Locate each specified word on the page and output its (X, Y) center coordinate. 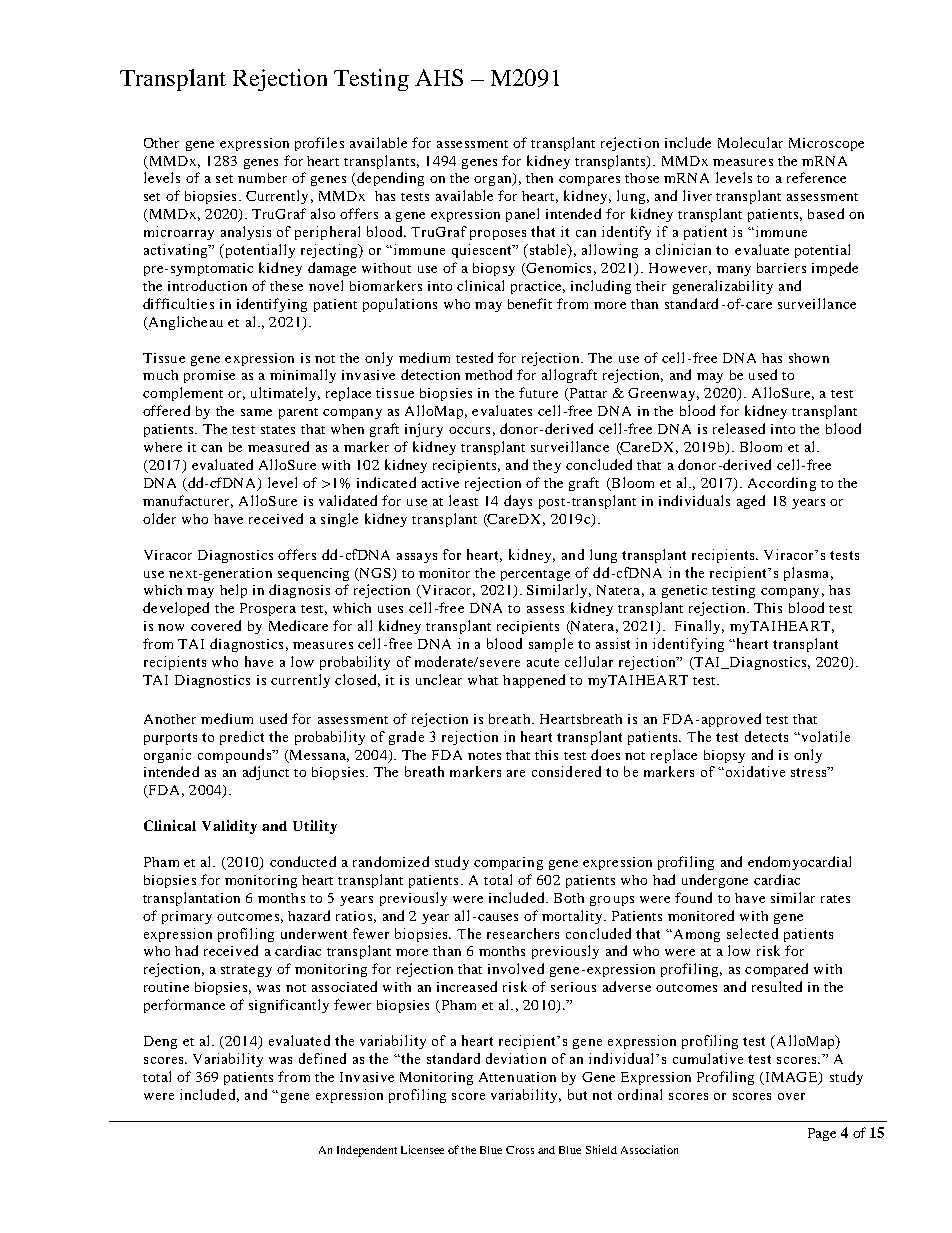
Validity (229, 827)
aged (751, 502)
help (233, 591)
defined (322, 1058)
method (488, 374)
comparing (508, 863)
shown (809, 358)
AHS (439, 77)
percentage (535, 575)
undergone (715, 881)
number (262, 178)
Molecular (750, 142)
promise (209, 376)
